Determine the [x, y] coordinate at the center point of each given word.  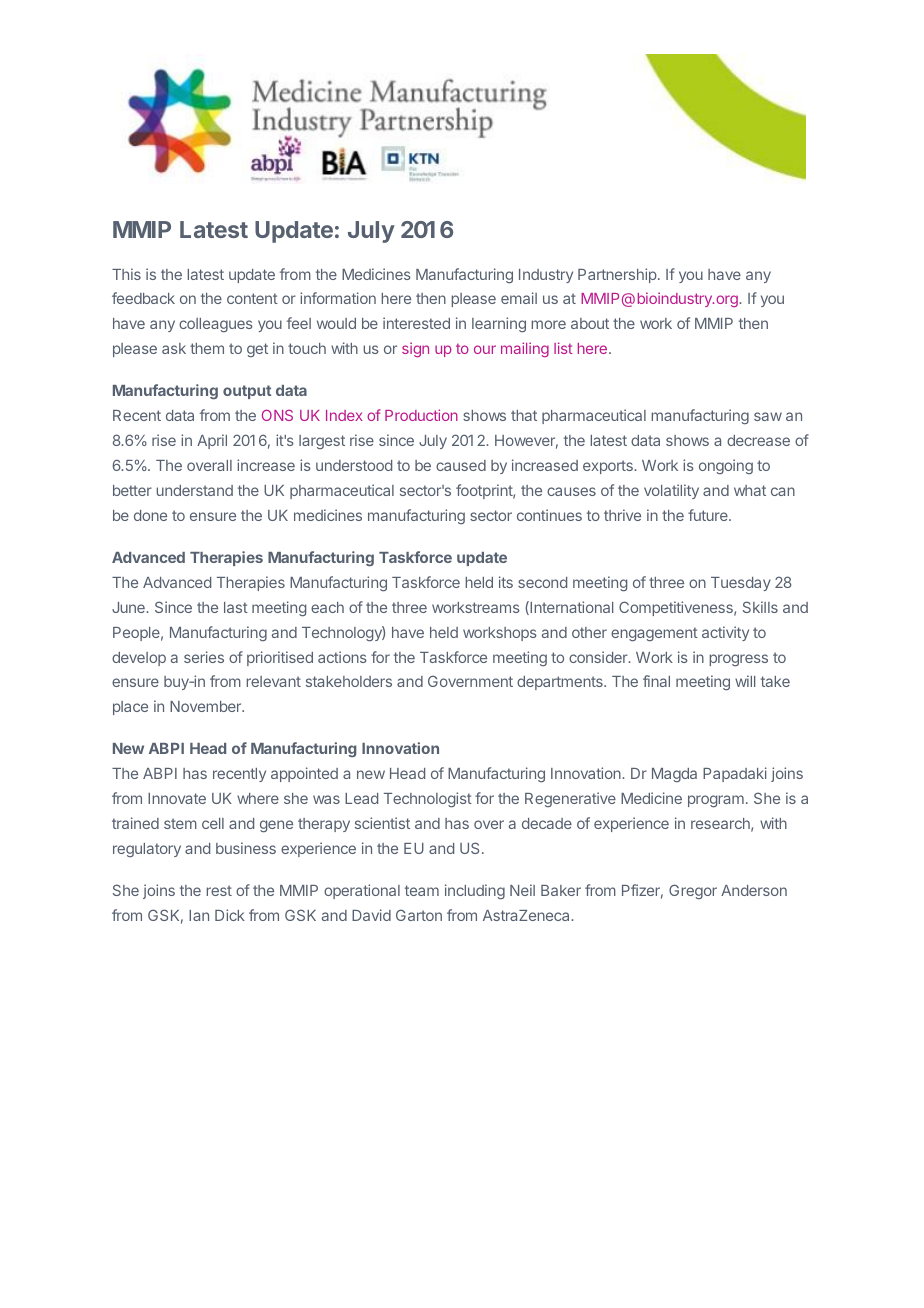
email [519, 298]
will [745, 681]
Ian [199, 915]
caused [461, 465]
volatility [671, 491]
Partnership [617, 275]
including [475, 891]
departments [561, 683]
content [252, 298]
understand [194, 490]
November [207, 706]
